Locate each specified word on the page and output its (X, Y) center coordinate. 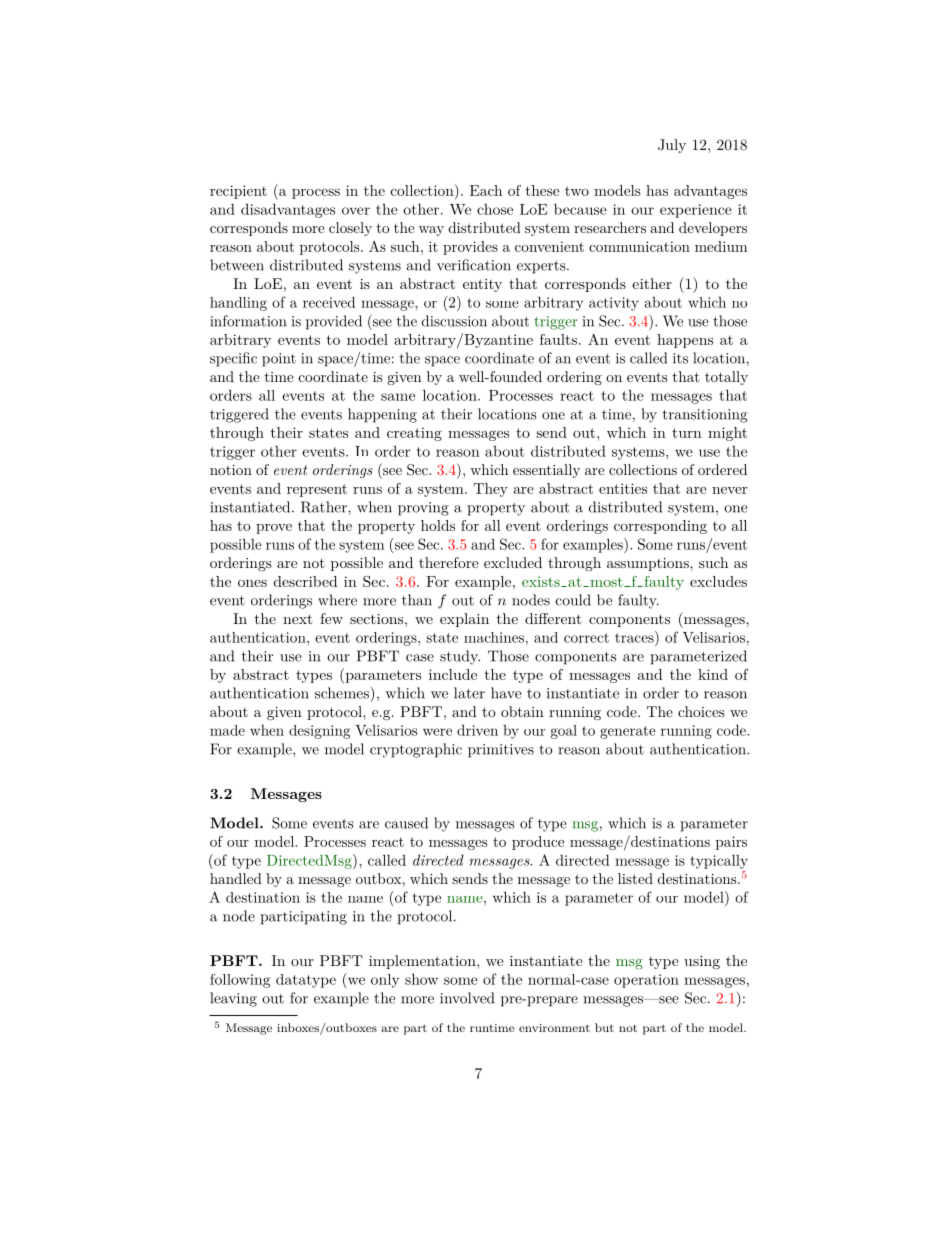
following (240, 981)
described (305, 581)
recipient (238, 192)
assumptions (649, 564)
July (672, 146)
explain (464, 620)
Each (486, 190)
